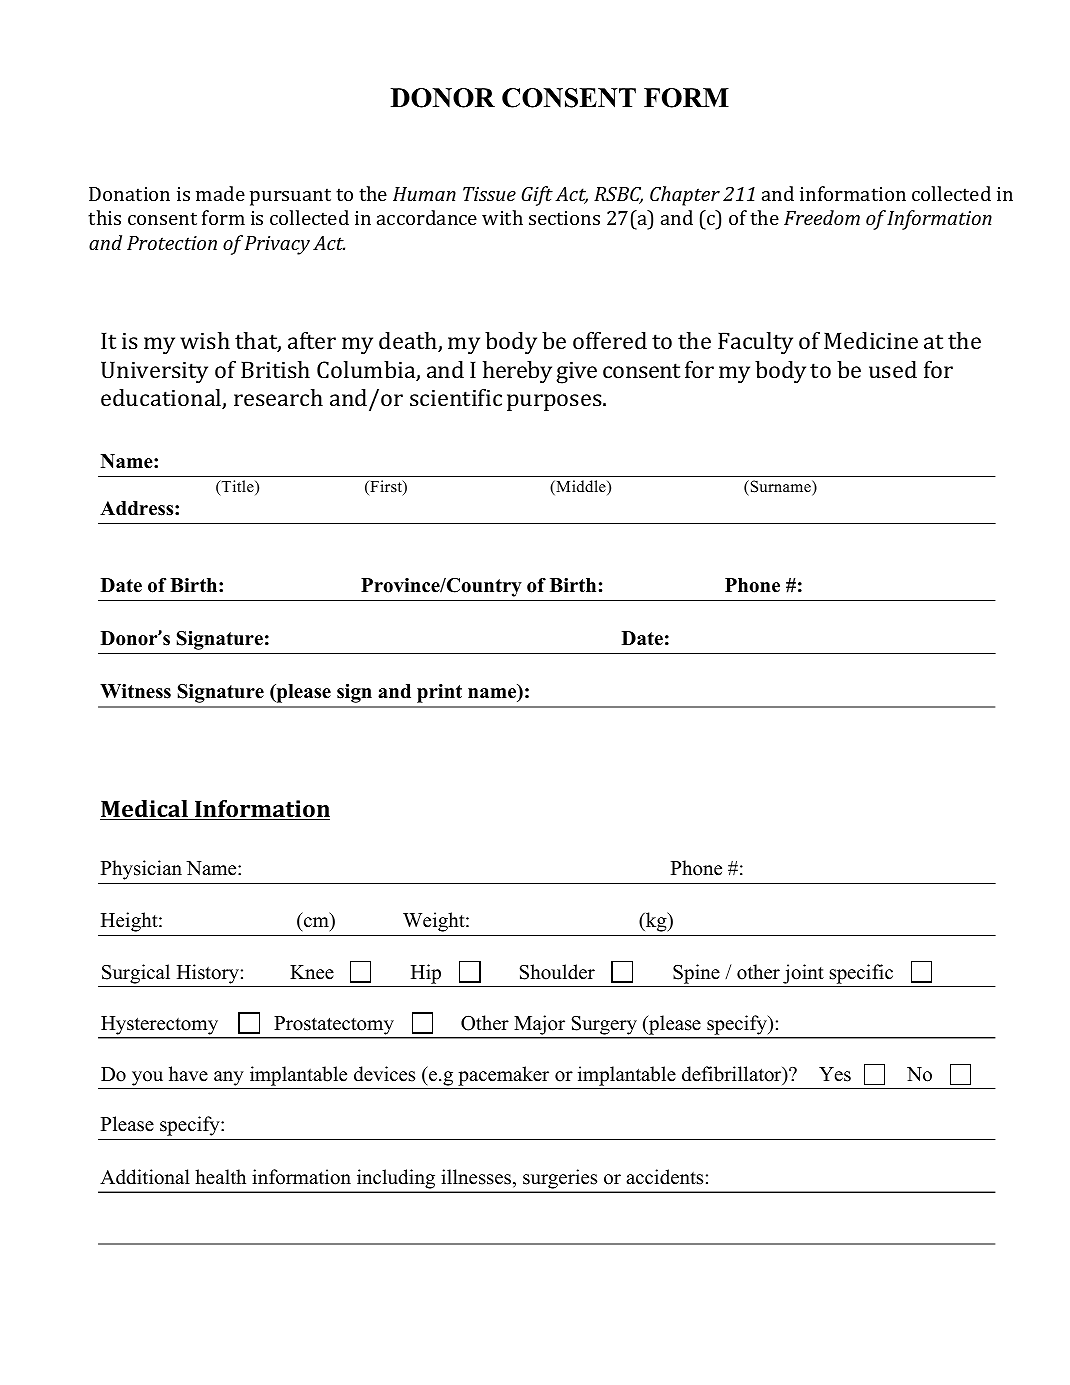 The height and width of the screenshot is (1385, 1070). What do you see at coordinates (822, 217) in the screenshot?
I see `Freedom` at bounding box center [822, 217].
